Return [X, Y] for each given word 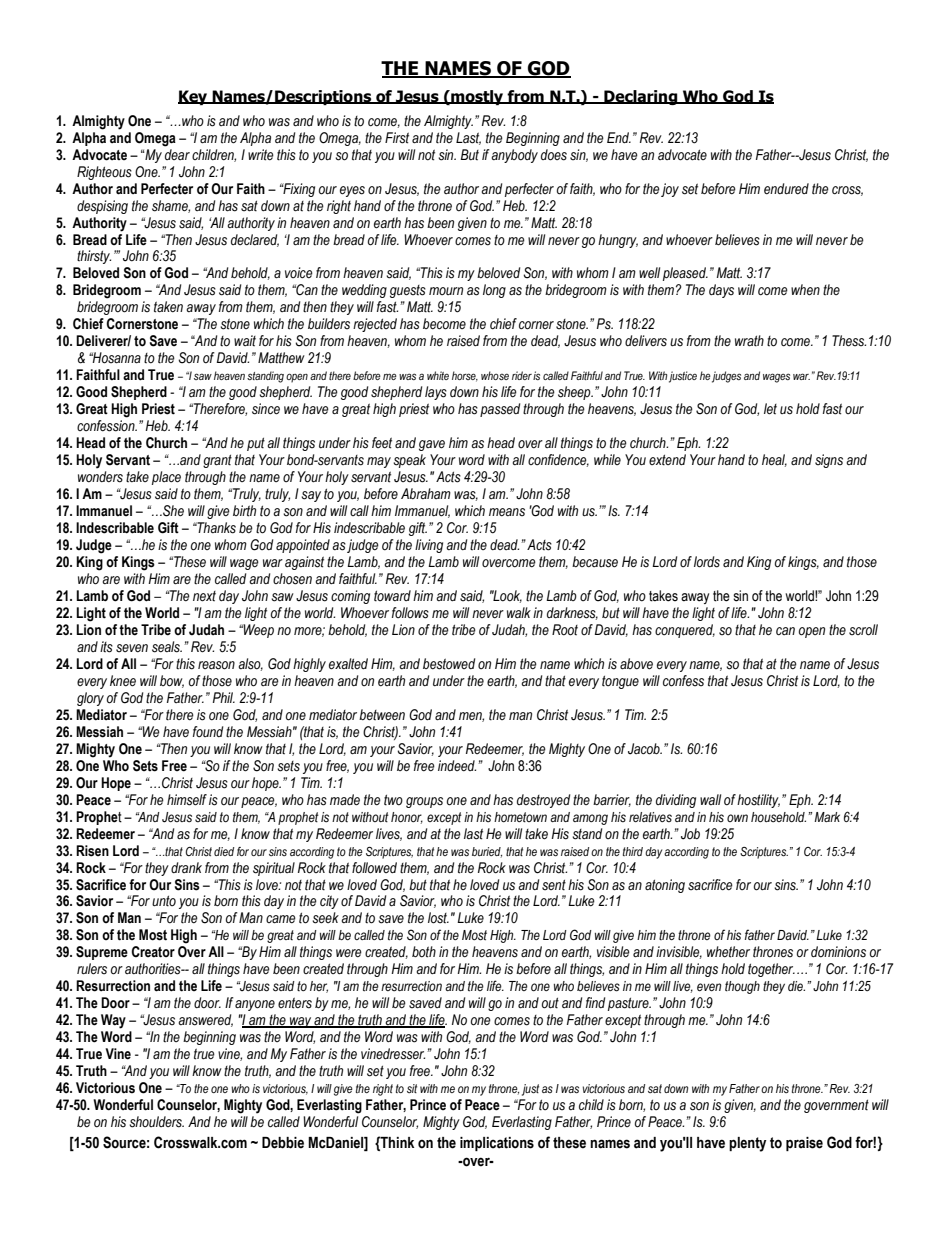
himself [187, 800]
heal [774, 460]
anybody [514, 156]
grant [217, 461]
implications [497, 1144]
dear [177, 154]
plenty [747, 1144]
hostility [758, 801]
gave [432, 445]
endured [786, 189]
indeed [457, 765]
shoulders [156, 1122]
